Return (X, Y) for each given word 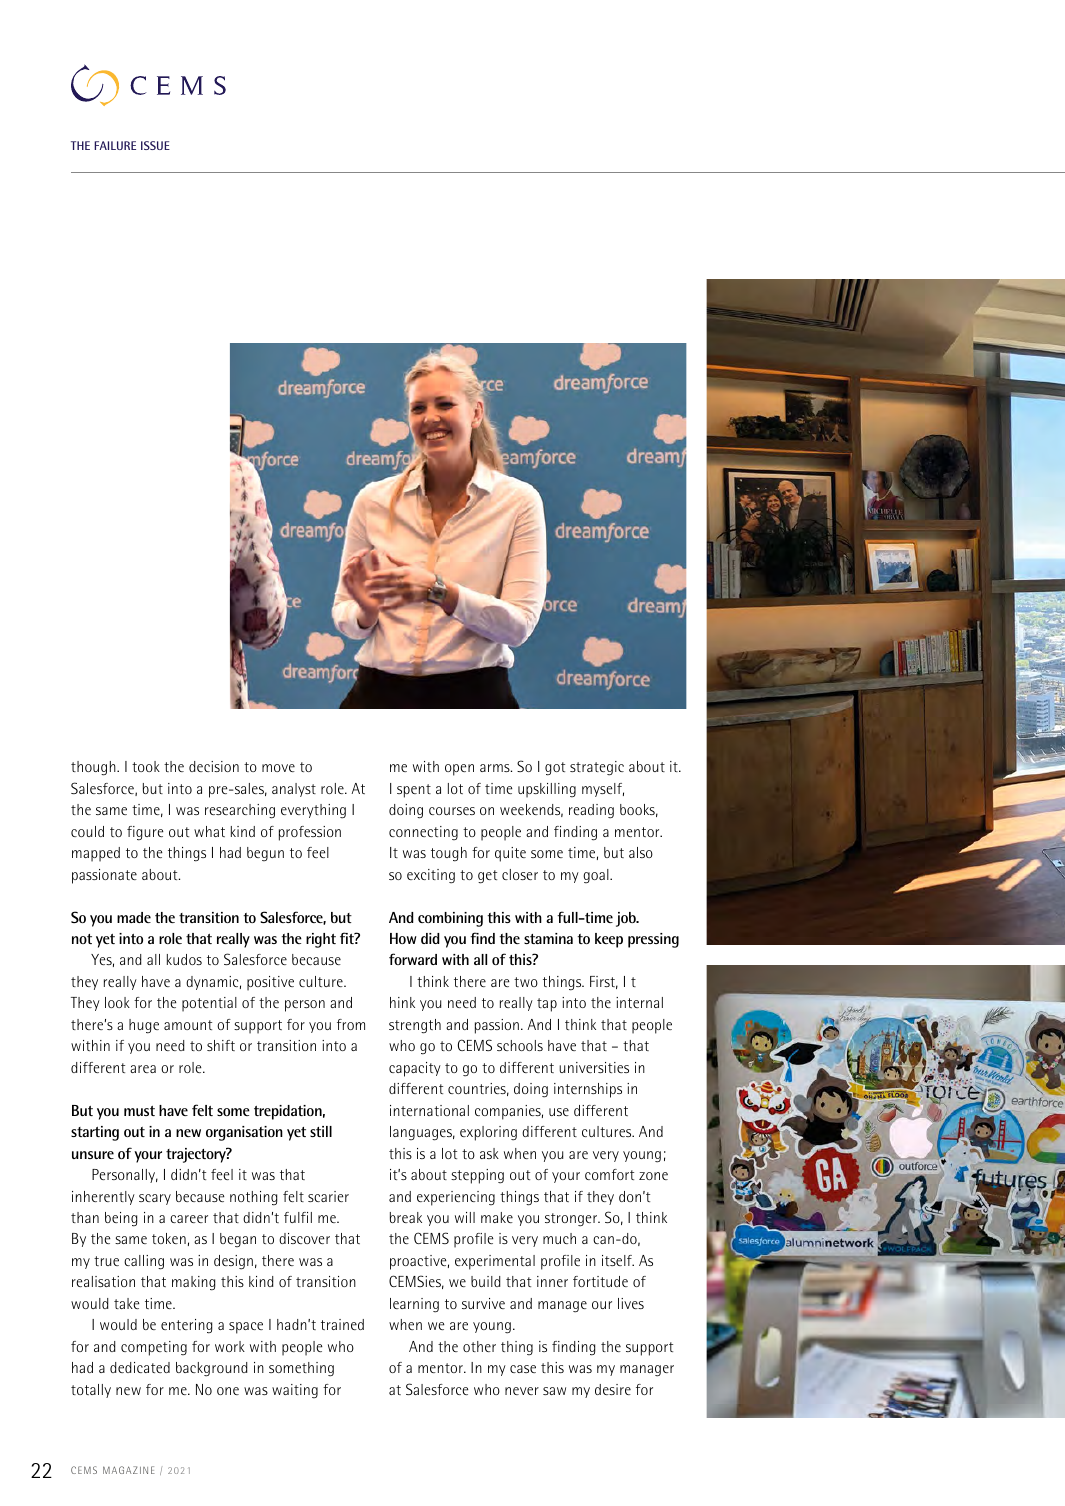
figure (145, 833)
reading (591, 811)
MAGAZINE (129, 1470)
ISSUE (155, 145)
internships (588, 1090)
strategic (597, 768)
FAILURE (115, 145)
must (139, 1111)
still (321, 1131)
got (555, 769)
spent (414, 791)
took (146, 766)
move (278, 768)
